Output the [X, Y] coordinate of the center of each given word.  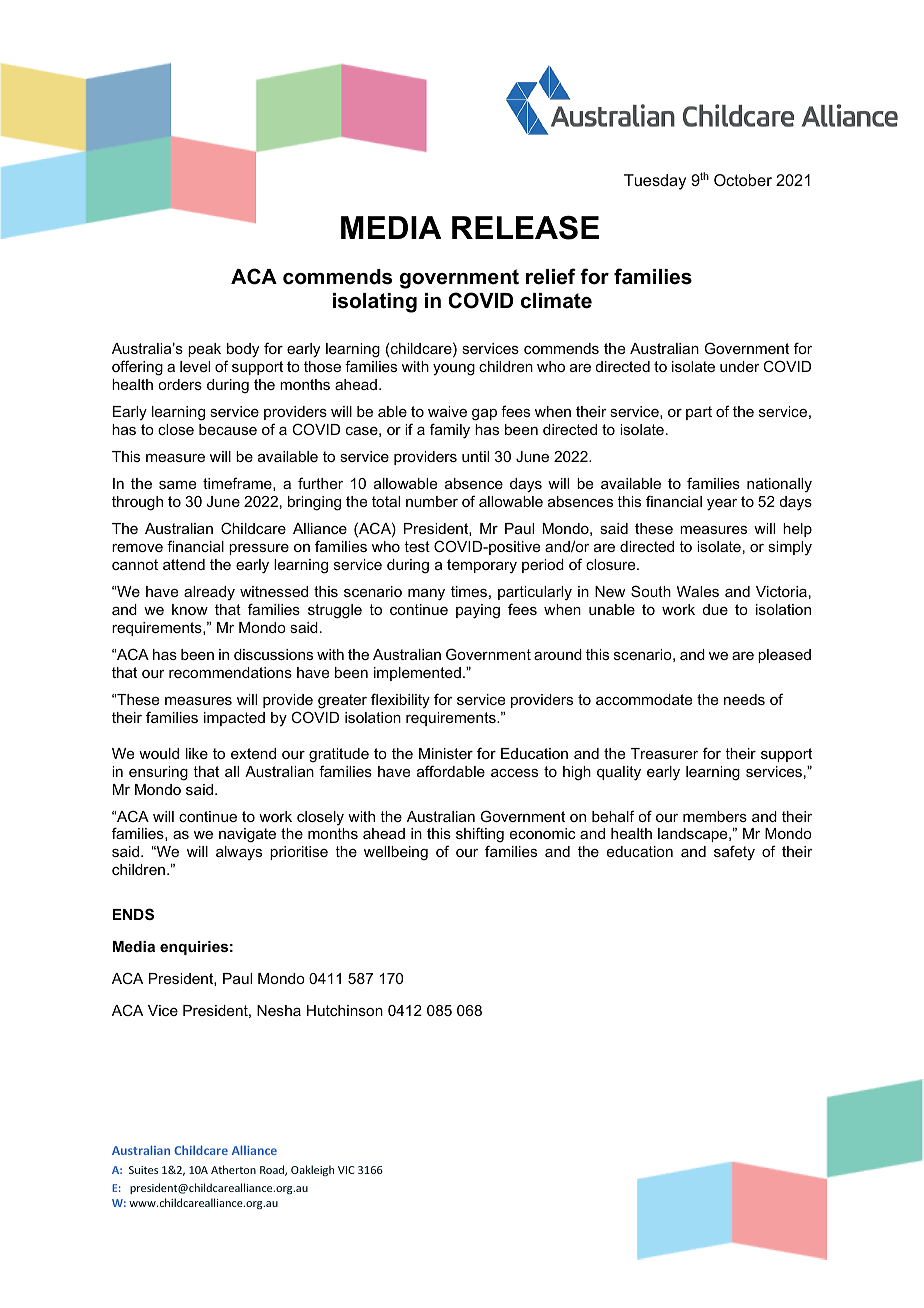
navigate [247, 835]
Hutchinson [345, 1010]
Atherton [233, 1169]
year [722, 505]
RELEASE [525, 228]
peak [204, 350]
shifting [480, 836]
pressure [259, 549]
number [432, 501]
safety [734, 852]
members [715, 816]
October [743, 180]
